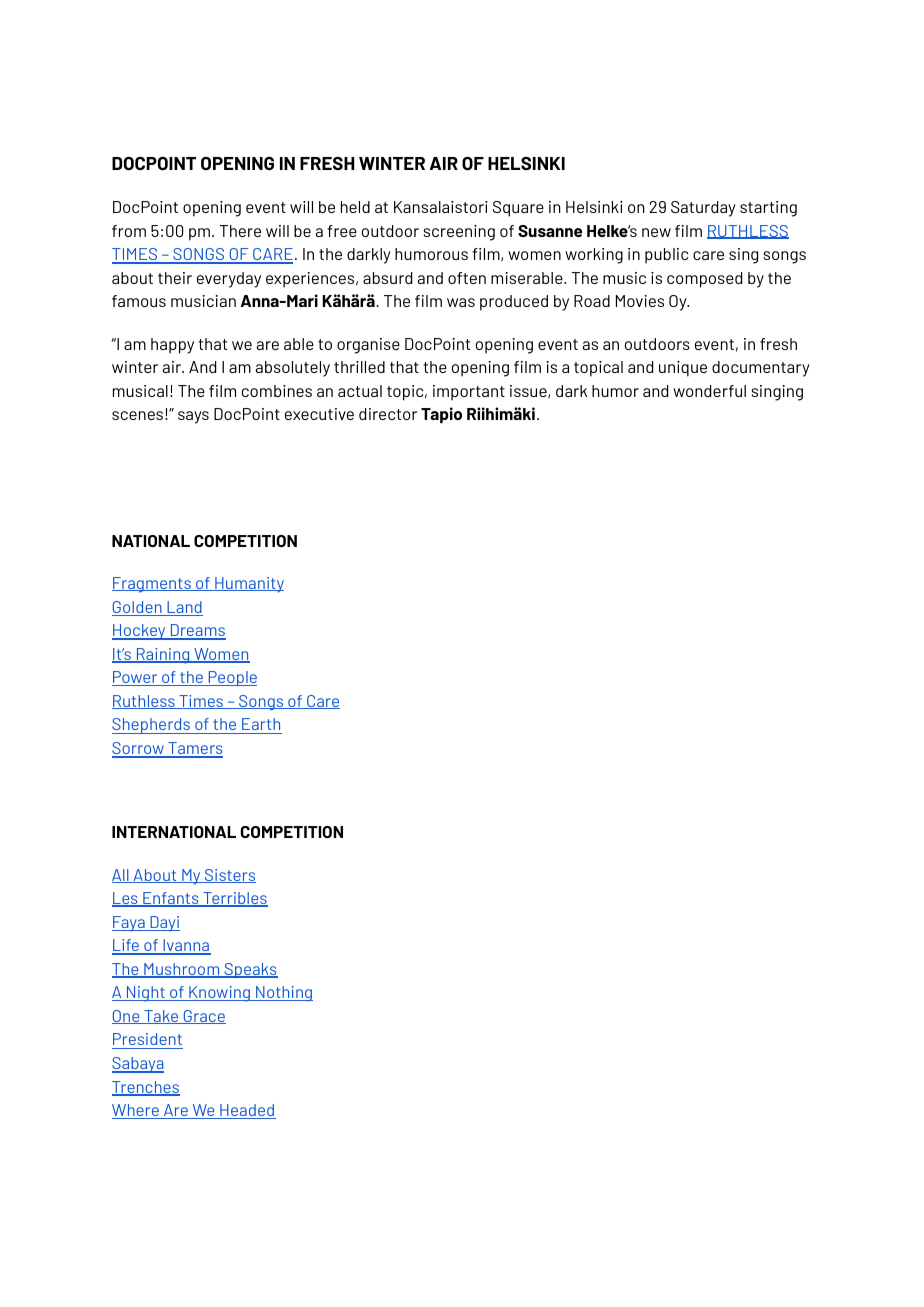 The image size is (924, 1307). What do you see at coordinates (656, 232) in the screenshot?
I see `new` at bounding box center [656, 232].
